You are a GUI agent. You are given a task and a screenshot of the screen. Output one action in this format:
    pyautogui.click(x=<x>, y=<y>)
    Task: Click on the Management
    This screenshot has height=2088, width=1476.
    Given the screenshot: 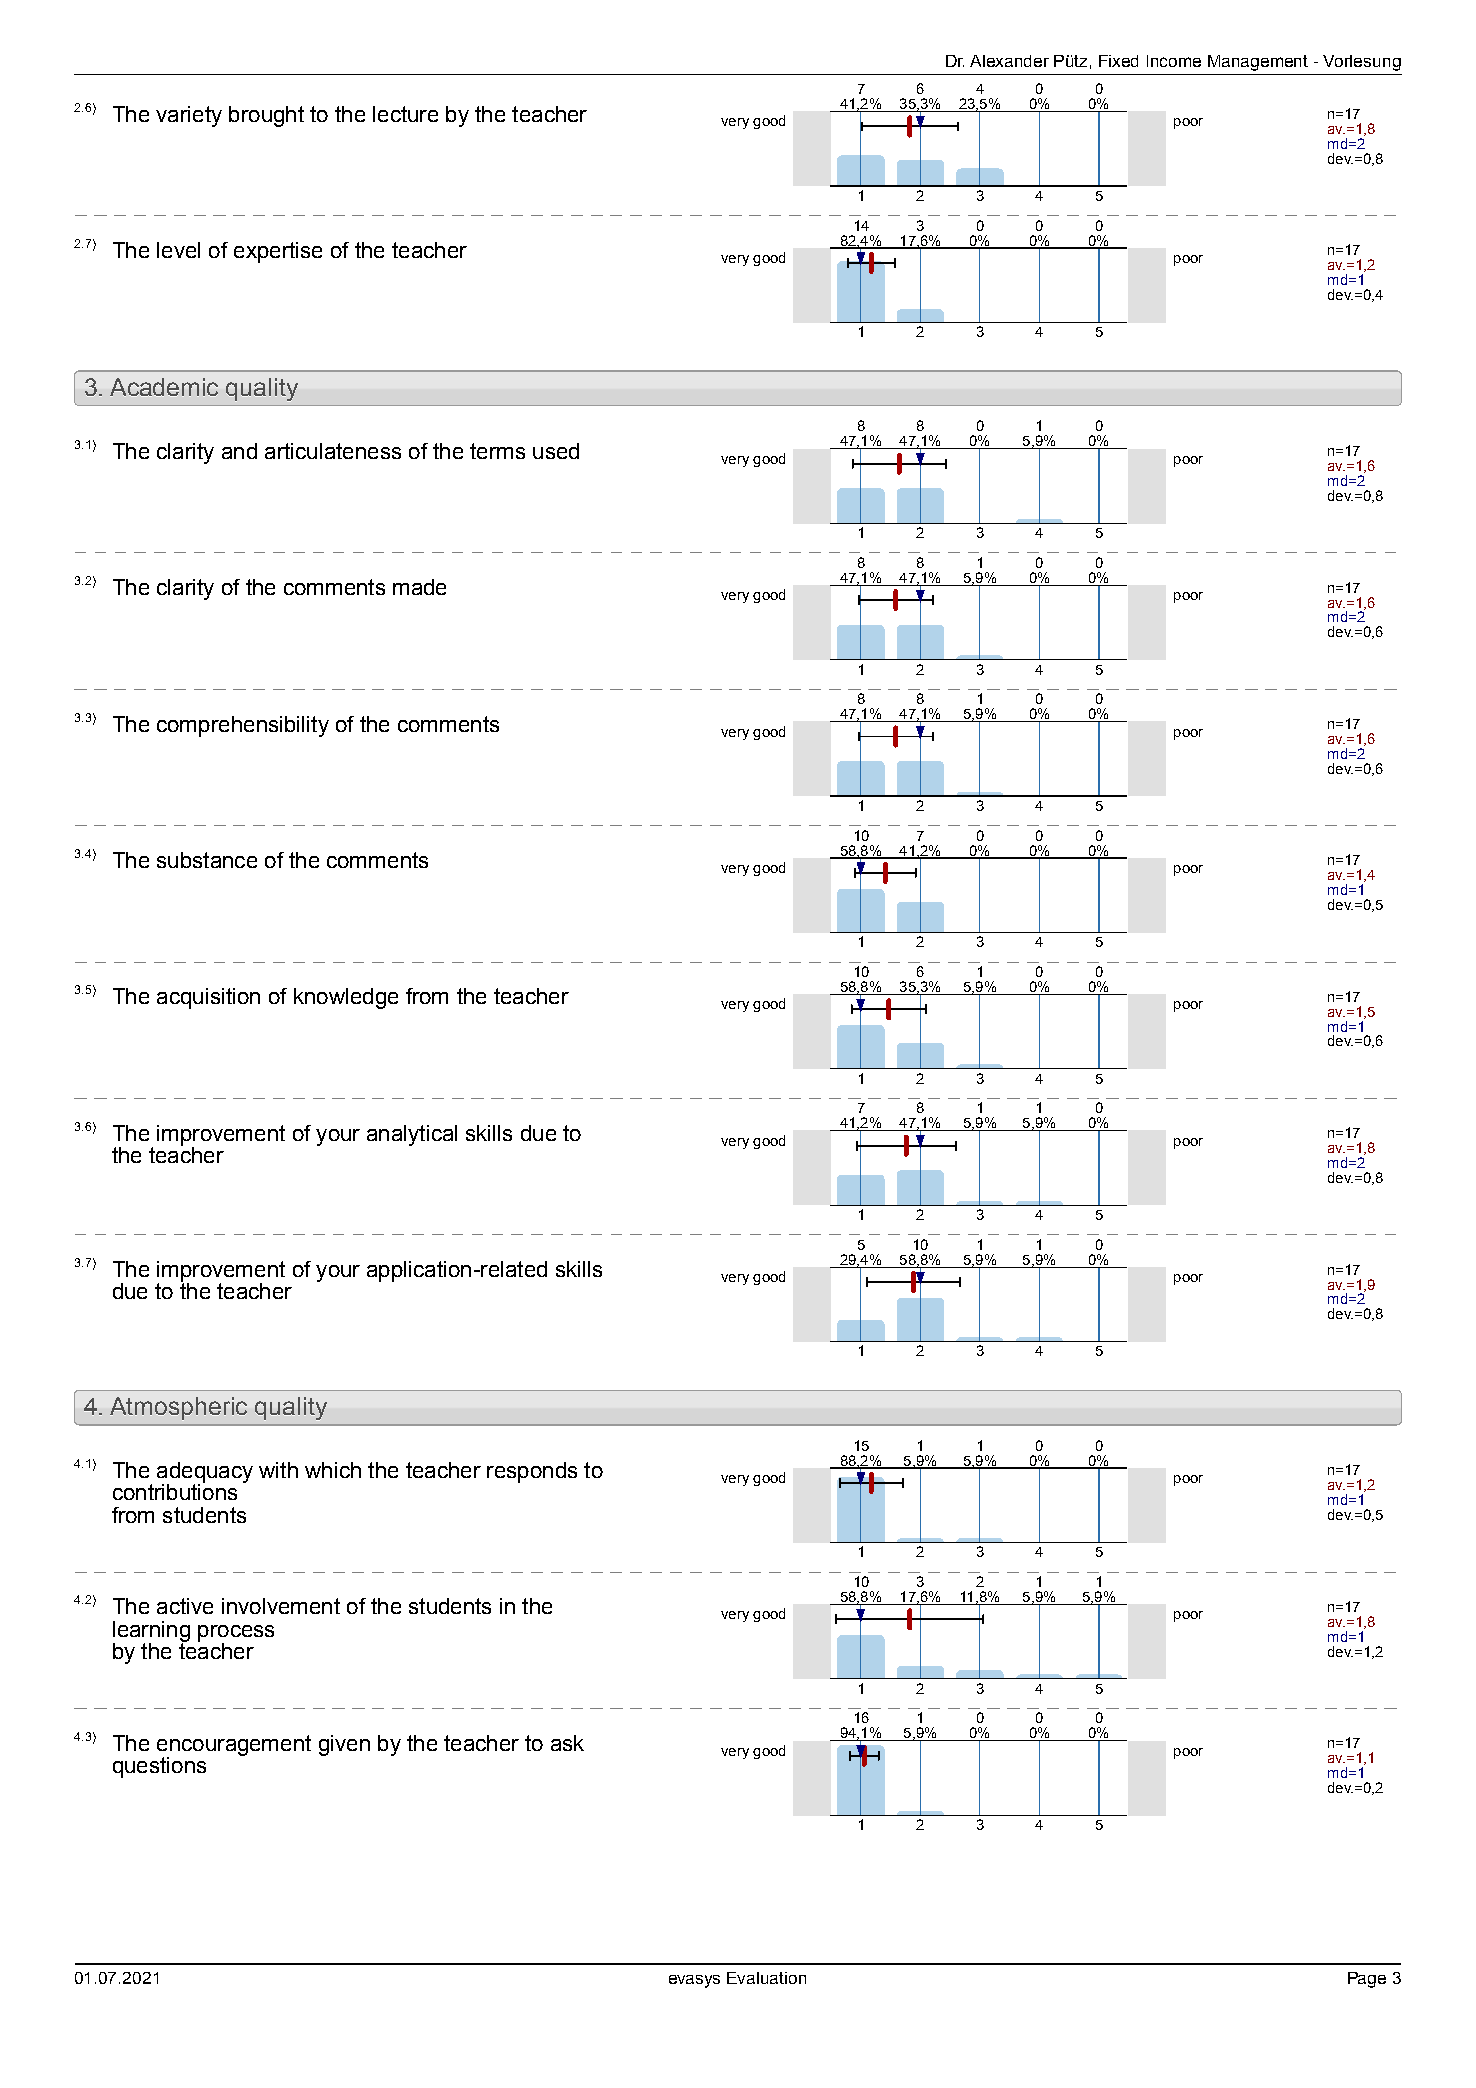 What is the action you would take?
    pyautogui.click(x=1258, y=63)
